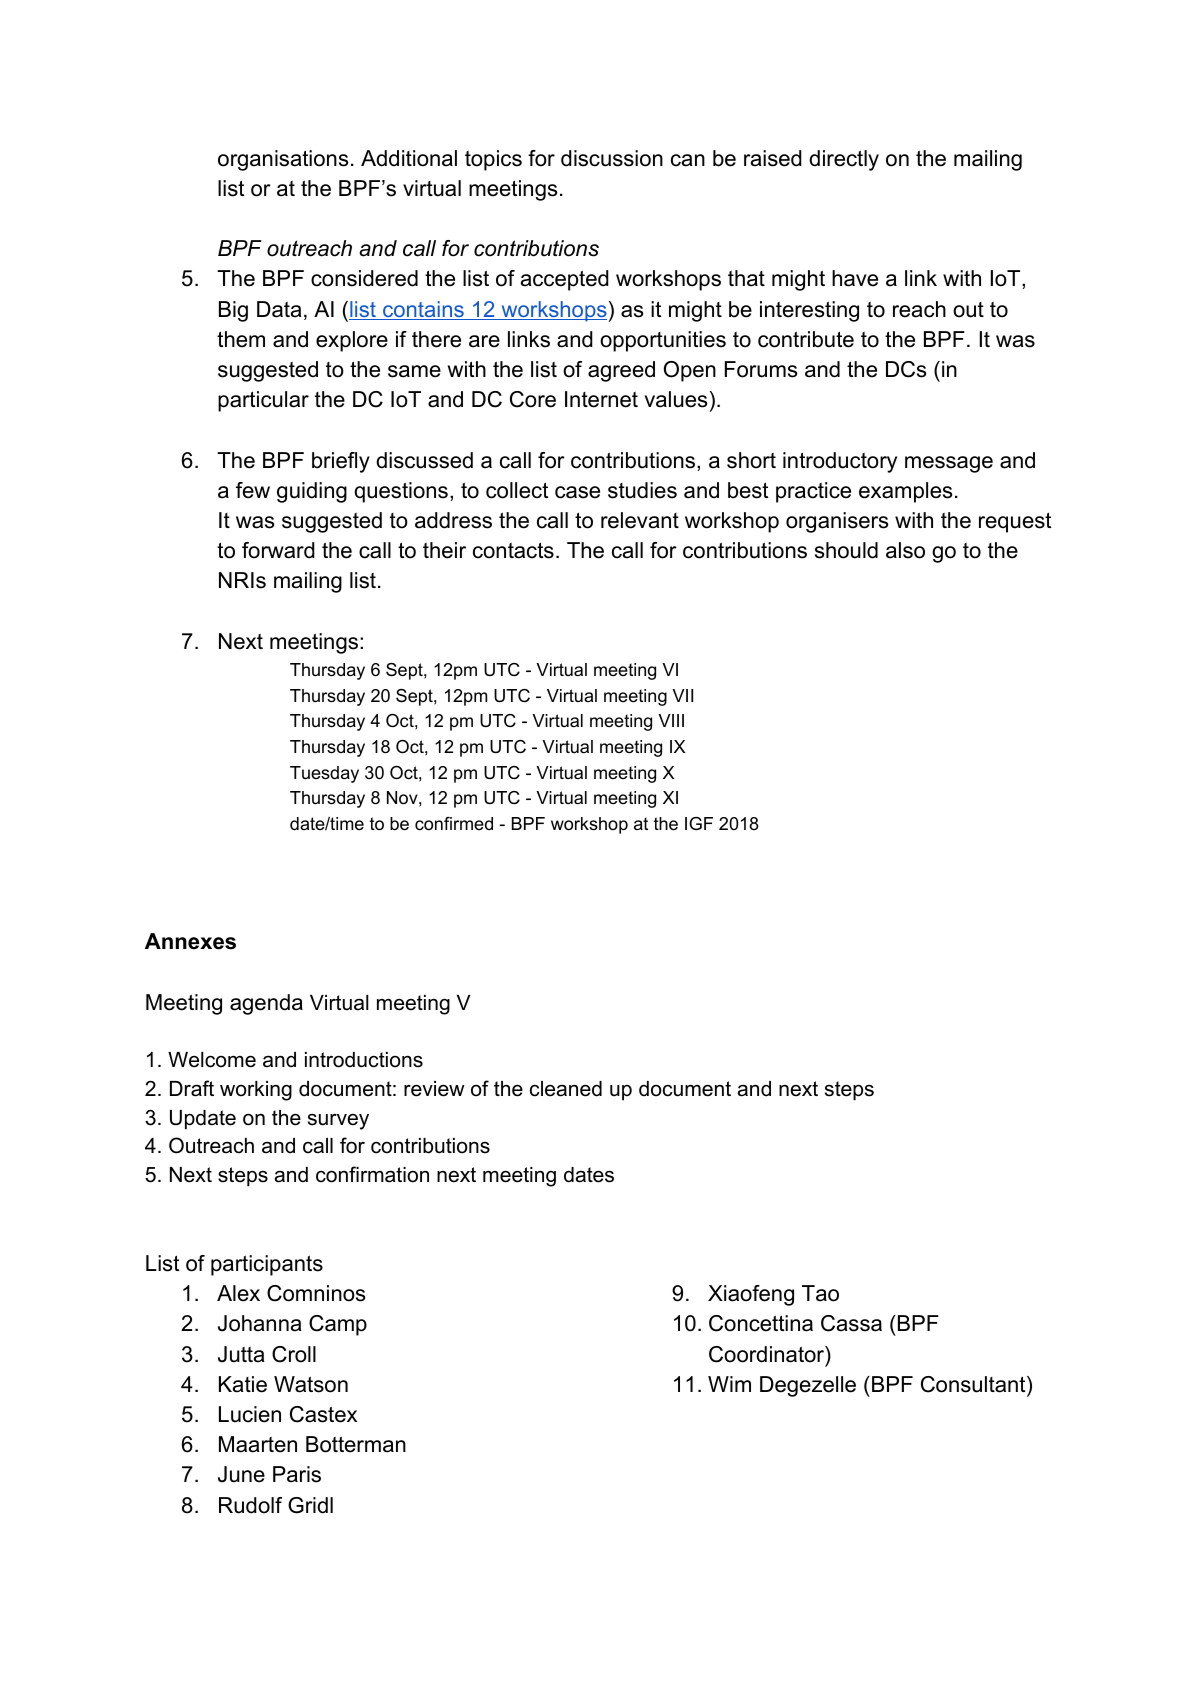 The width and height of the screenshot is (1199, 1696). Describe the element at coordinates (844, 160) in the screenshot. I see `directly` at that location.
